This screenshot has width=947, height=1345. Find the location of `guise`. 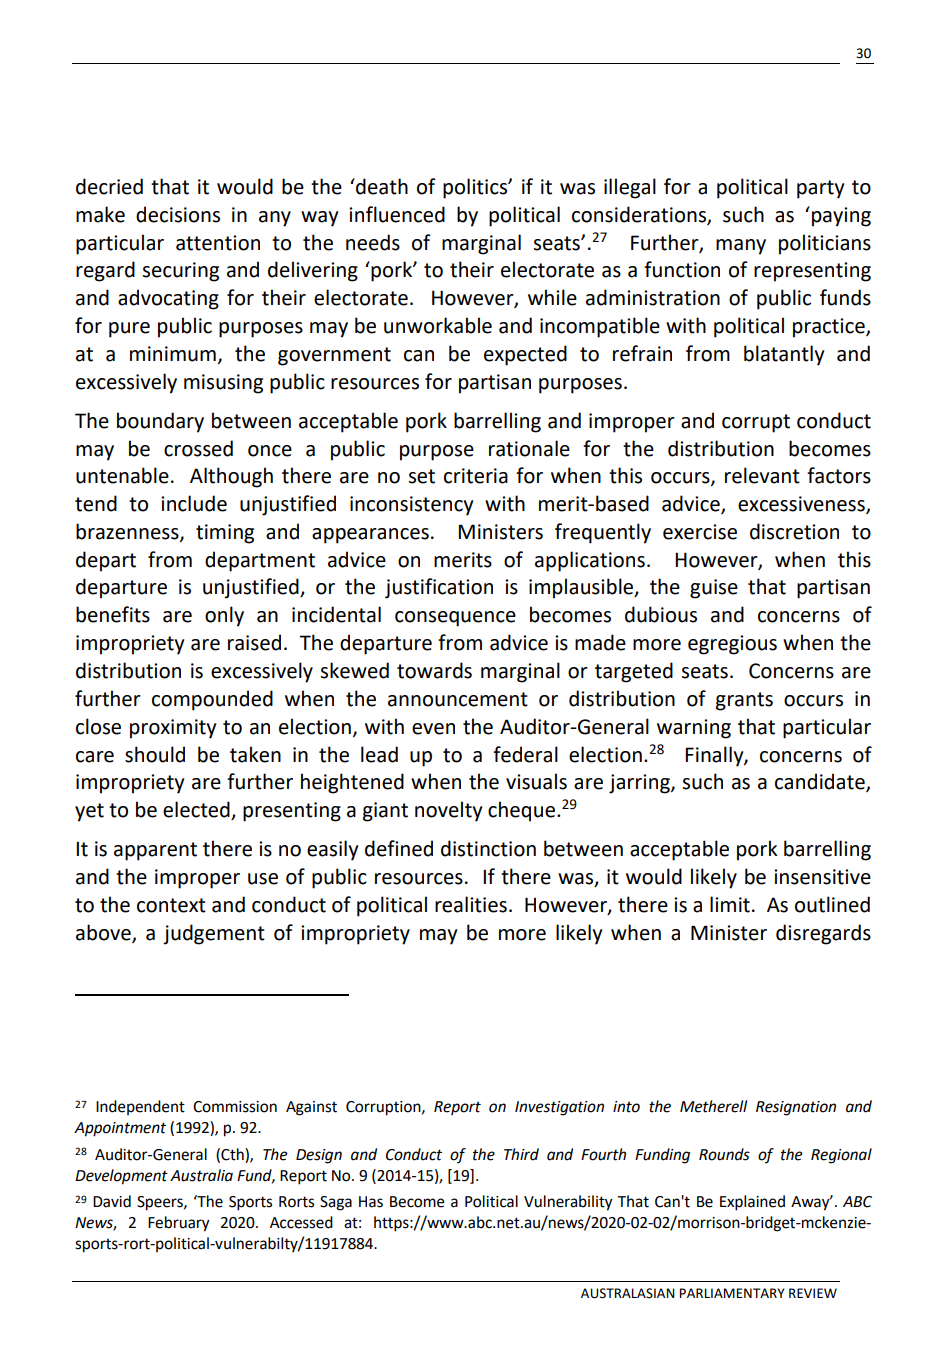

guise is located at coordinates (714, 589).
